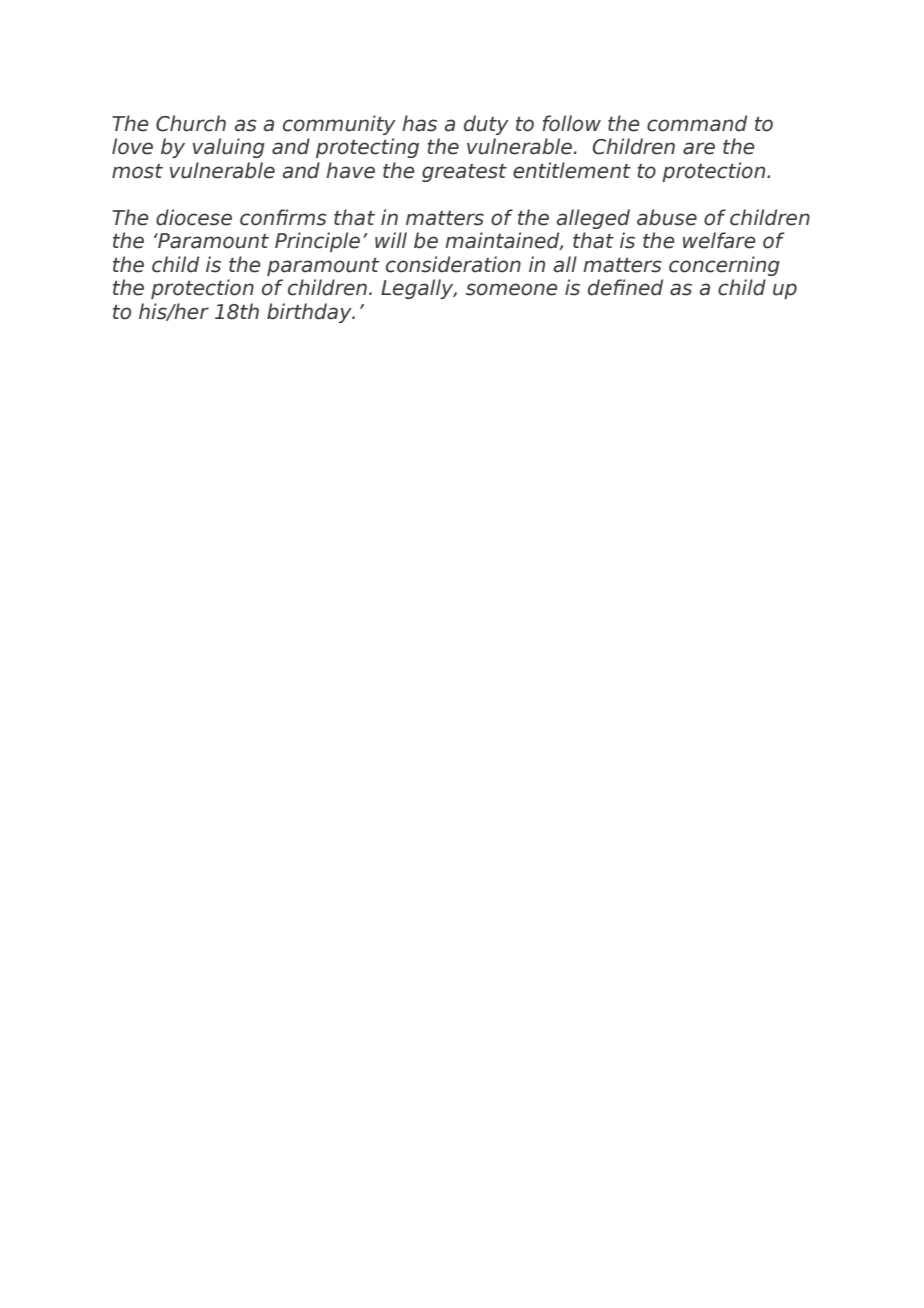  I want to click on Church, so click(191, 123).
